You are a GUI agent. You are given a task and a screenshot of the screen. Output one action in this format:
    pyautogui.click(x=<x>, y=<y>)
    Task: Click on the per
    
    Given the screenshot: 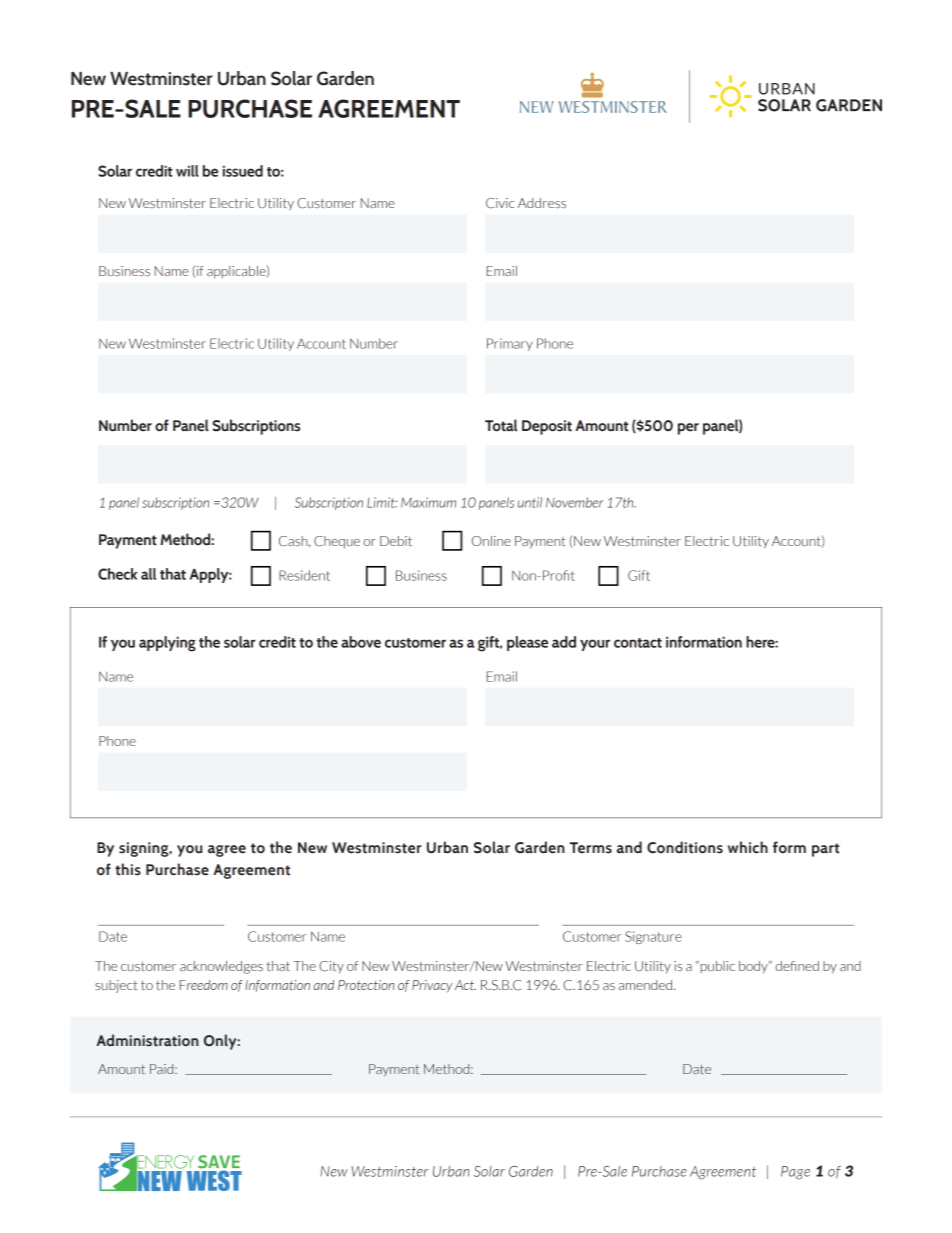 What is the action you would take?
    pyautogui.click(x=688, y=429)
